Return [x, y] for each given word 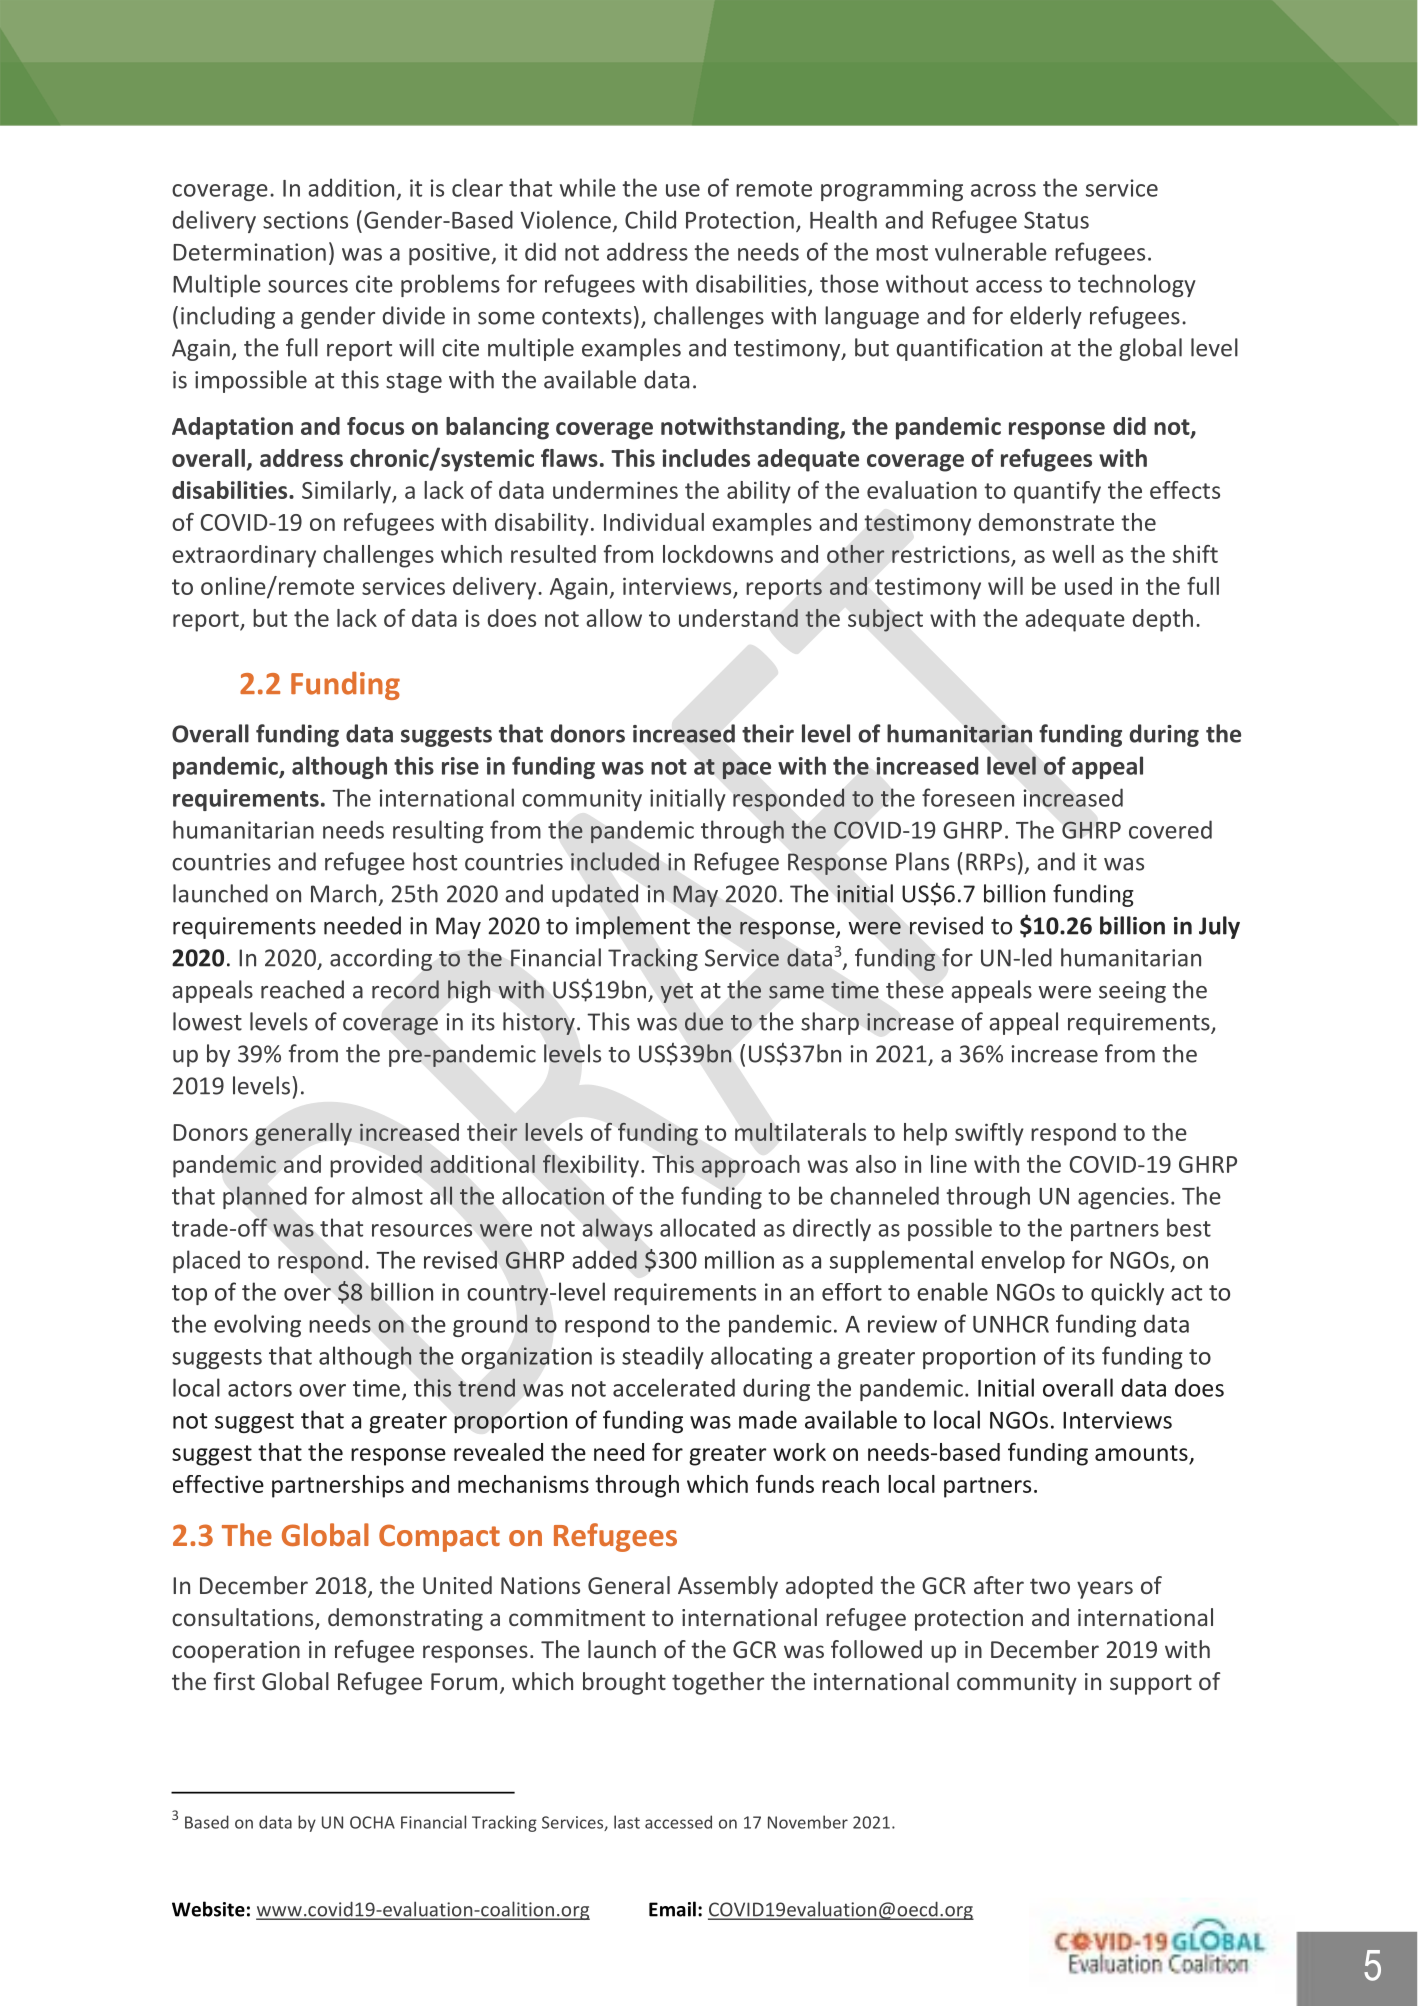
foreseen [968, 797]
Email [672, 1909]
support [1151, 1684]
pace [747, 770]
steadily [663, 1357]
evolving [257, 1325]
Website [208, 1909]
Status [1056, 220]
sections [305, 220]
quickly [1127, 1293]
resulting [438, 831]
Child [650, 219]
